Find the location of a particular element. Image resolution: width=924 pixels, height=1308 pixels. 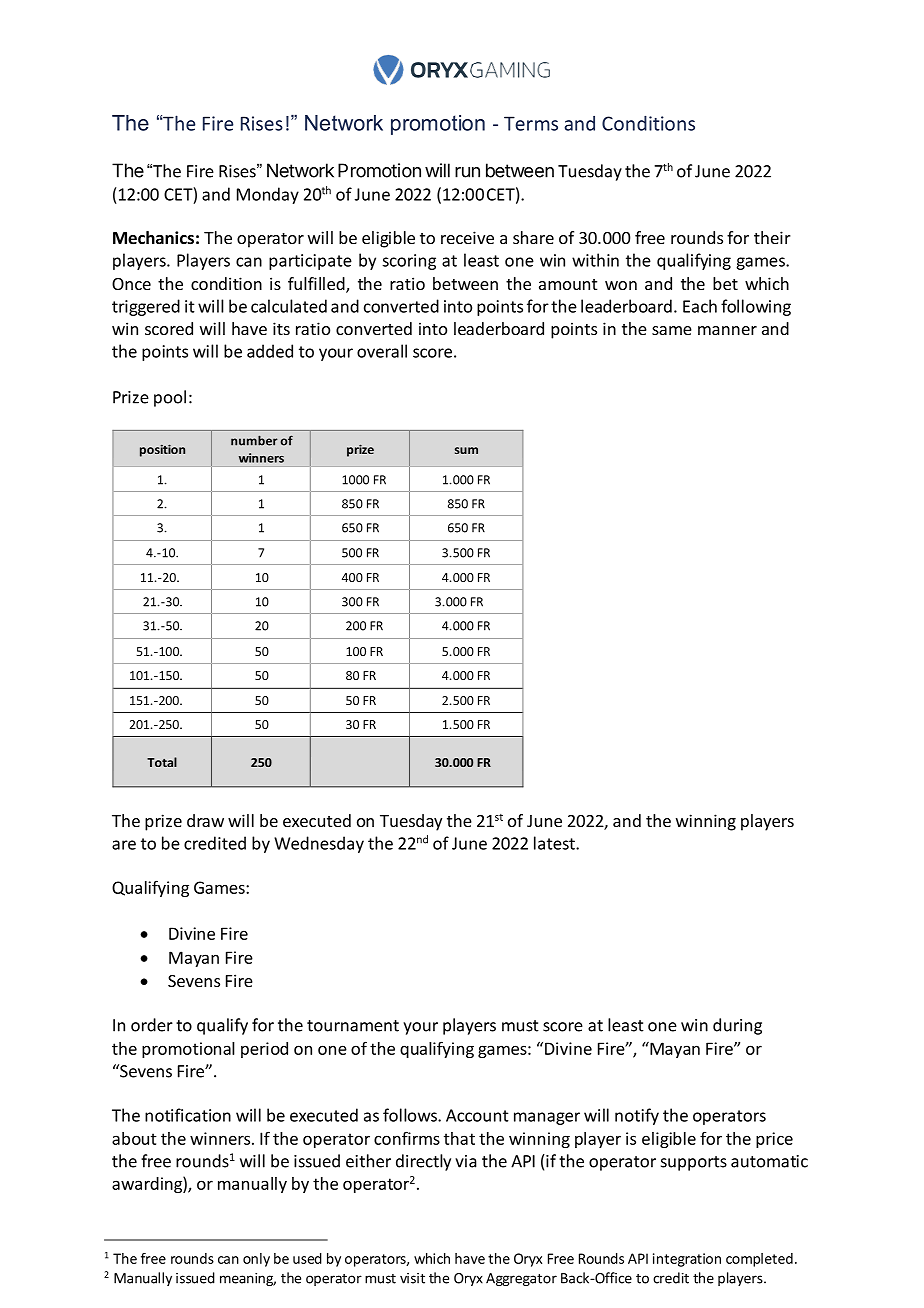

only is located at coordinates (256, 1260).
